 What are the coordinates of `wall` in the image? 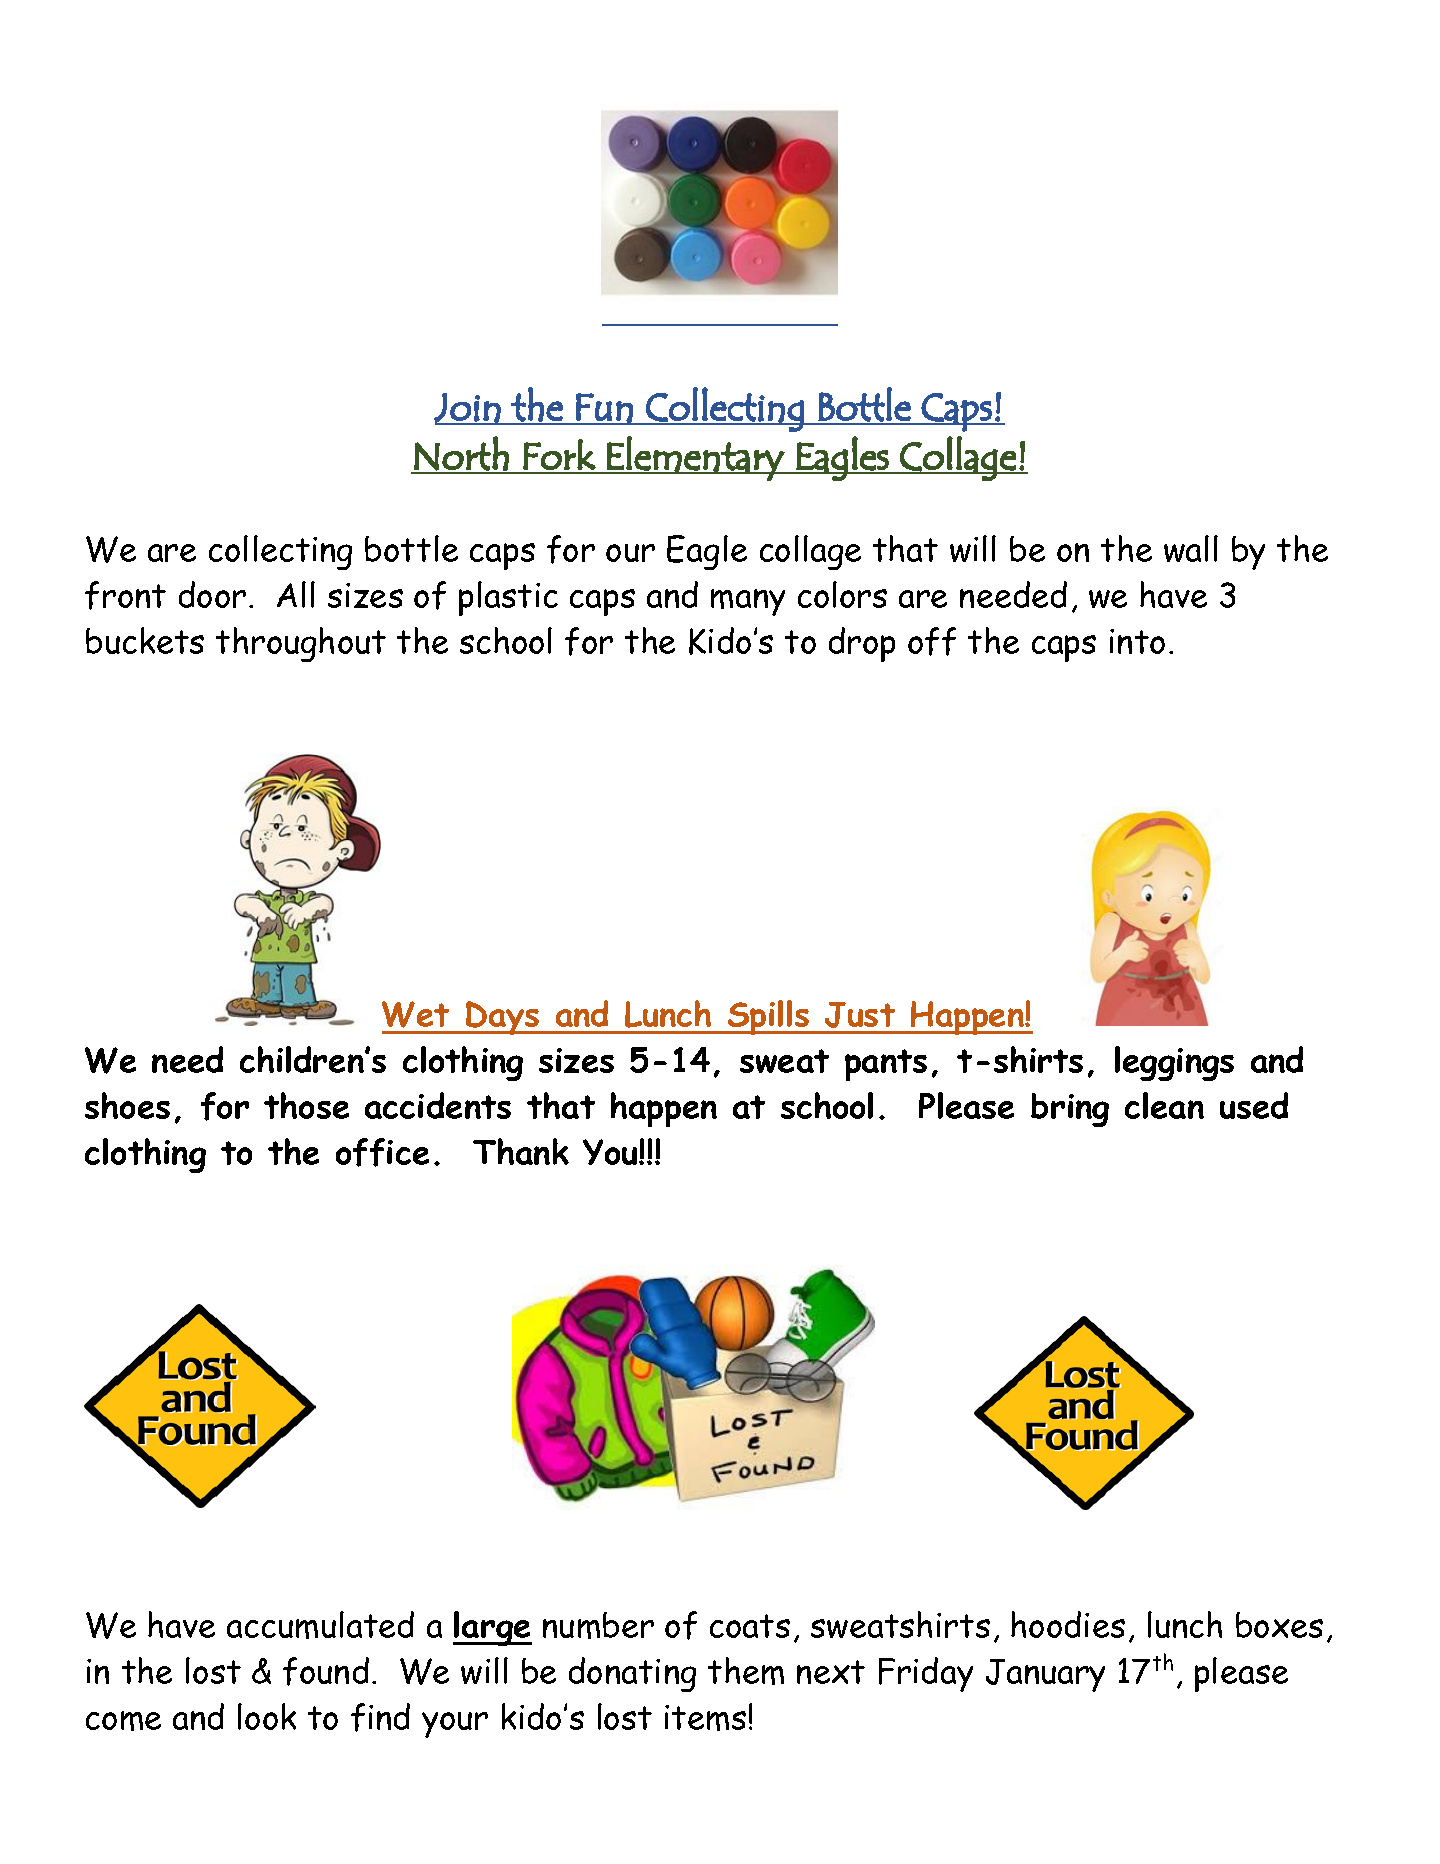 It's located at (1191, 548).
